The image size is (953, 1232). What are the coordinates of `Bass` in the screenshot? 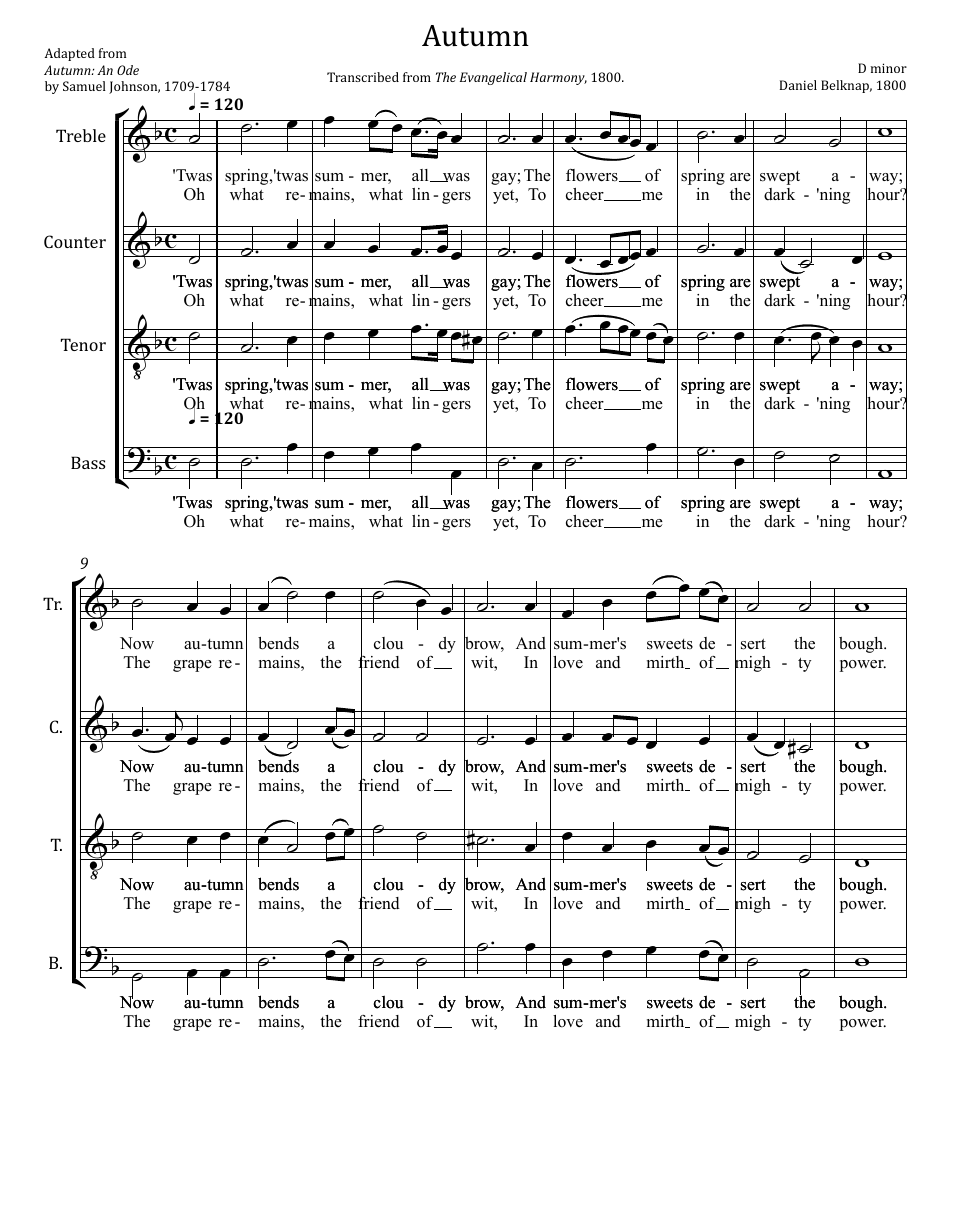 It's located at (88, 462).
